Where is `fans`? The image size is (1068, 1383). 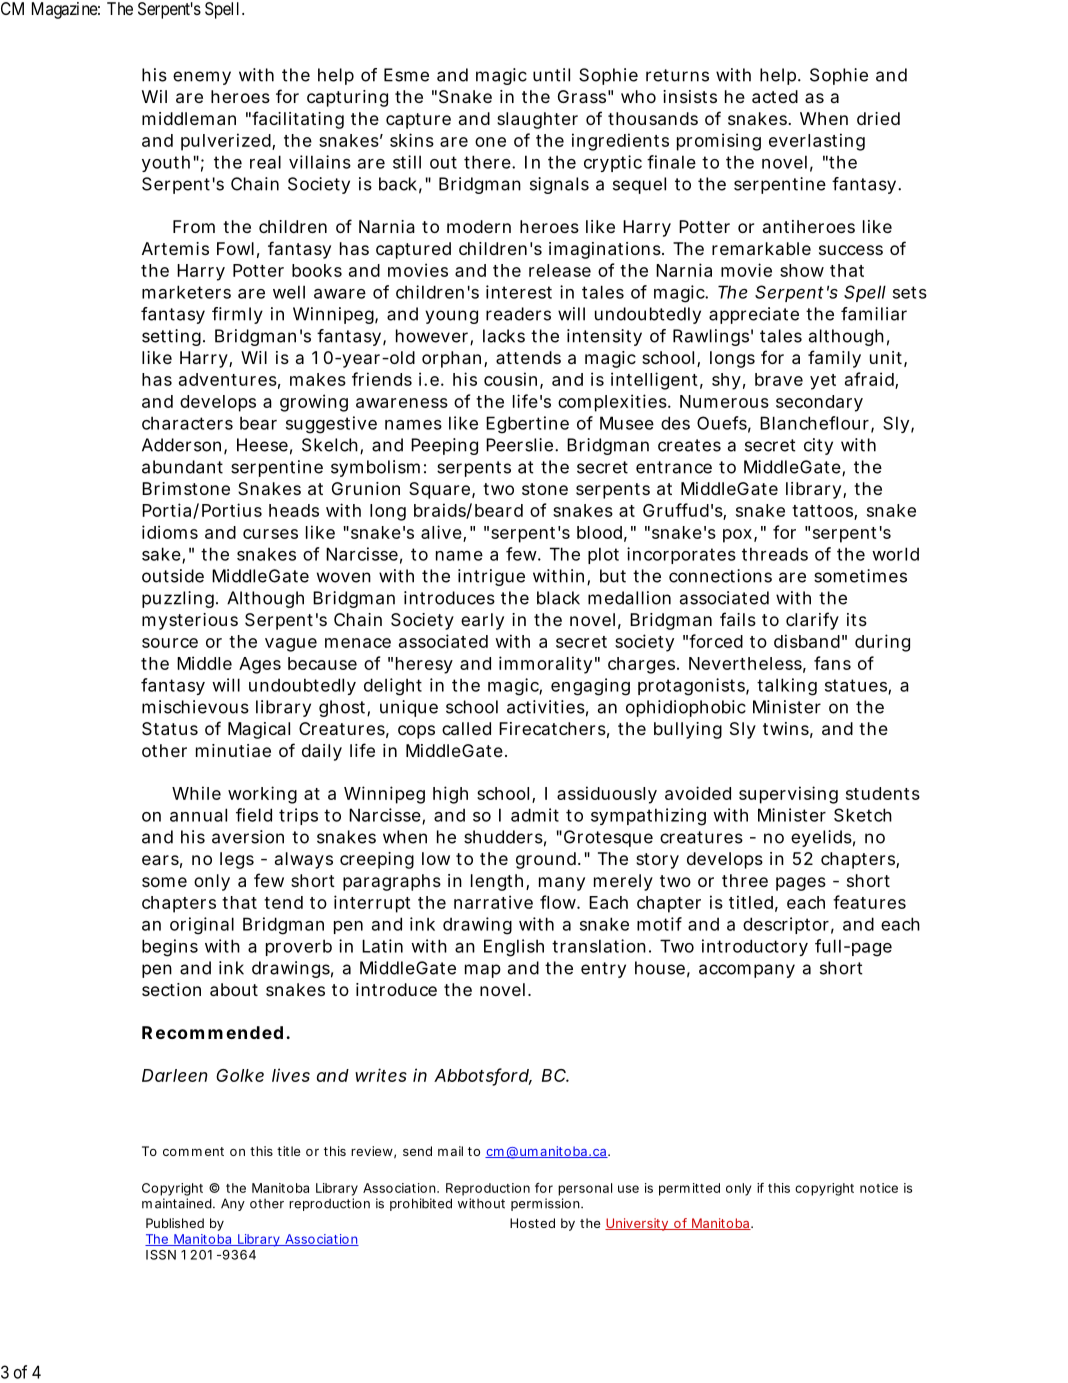 fans is located at coordinates (832, 663).
